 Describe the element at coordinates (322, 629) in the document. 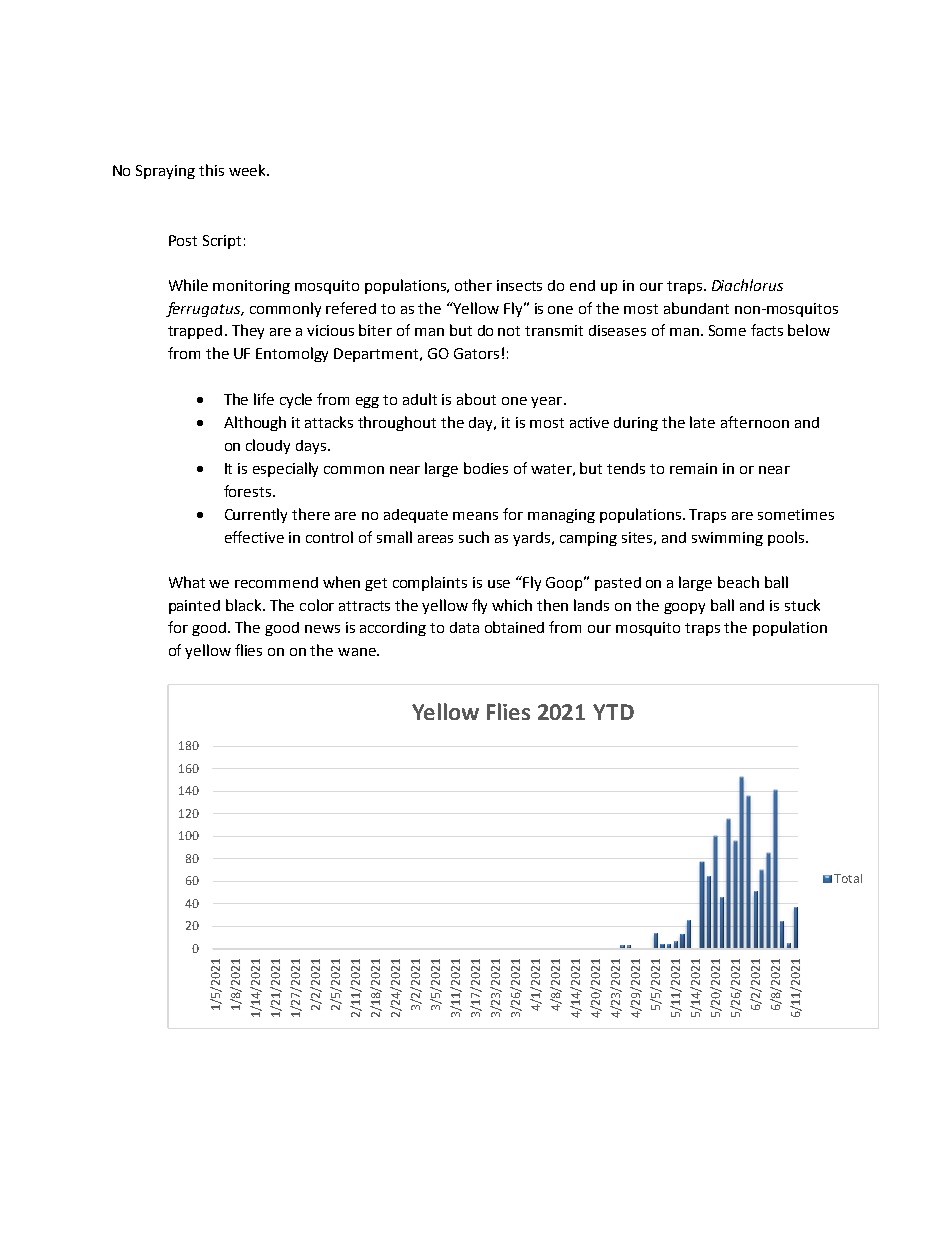

I see `news` at that location.
